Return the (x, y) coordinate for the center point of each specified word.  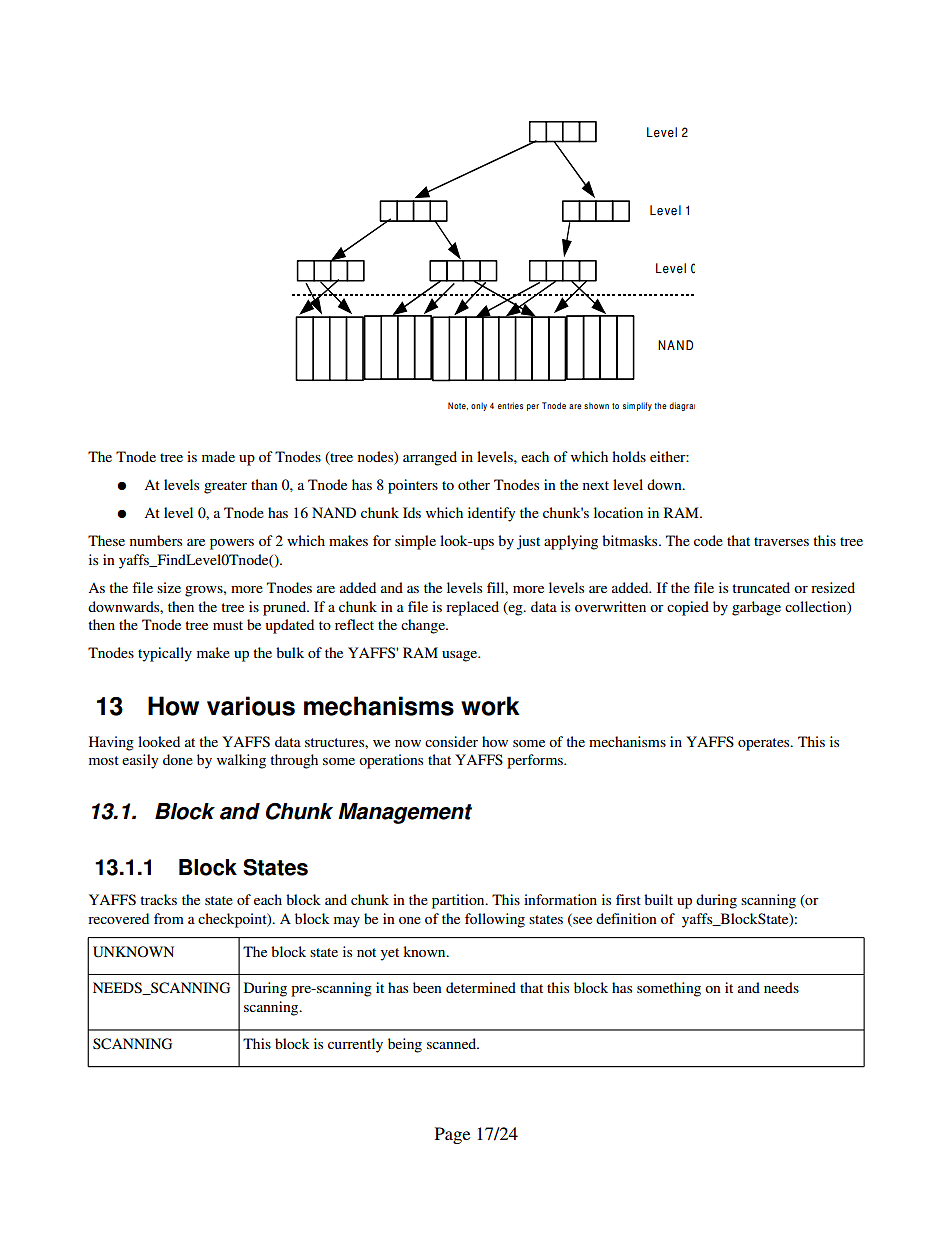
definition (626, 918)
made (218, 456)
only (479, 406)
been (427, 987)
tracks (158, 899)
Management (405, 813)
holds (629, 456)
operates (765, 744)
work (490, 706)
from (169, 918)
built (658, 899)
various (251, 706)
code (708, 540)
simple (415, 542)
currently (355, 1045)
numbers (156, 540)
